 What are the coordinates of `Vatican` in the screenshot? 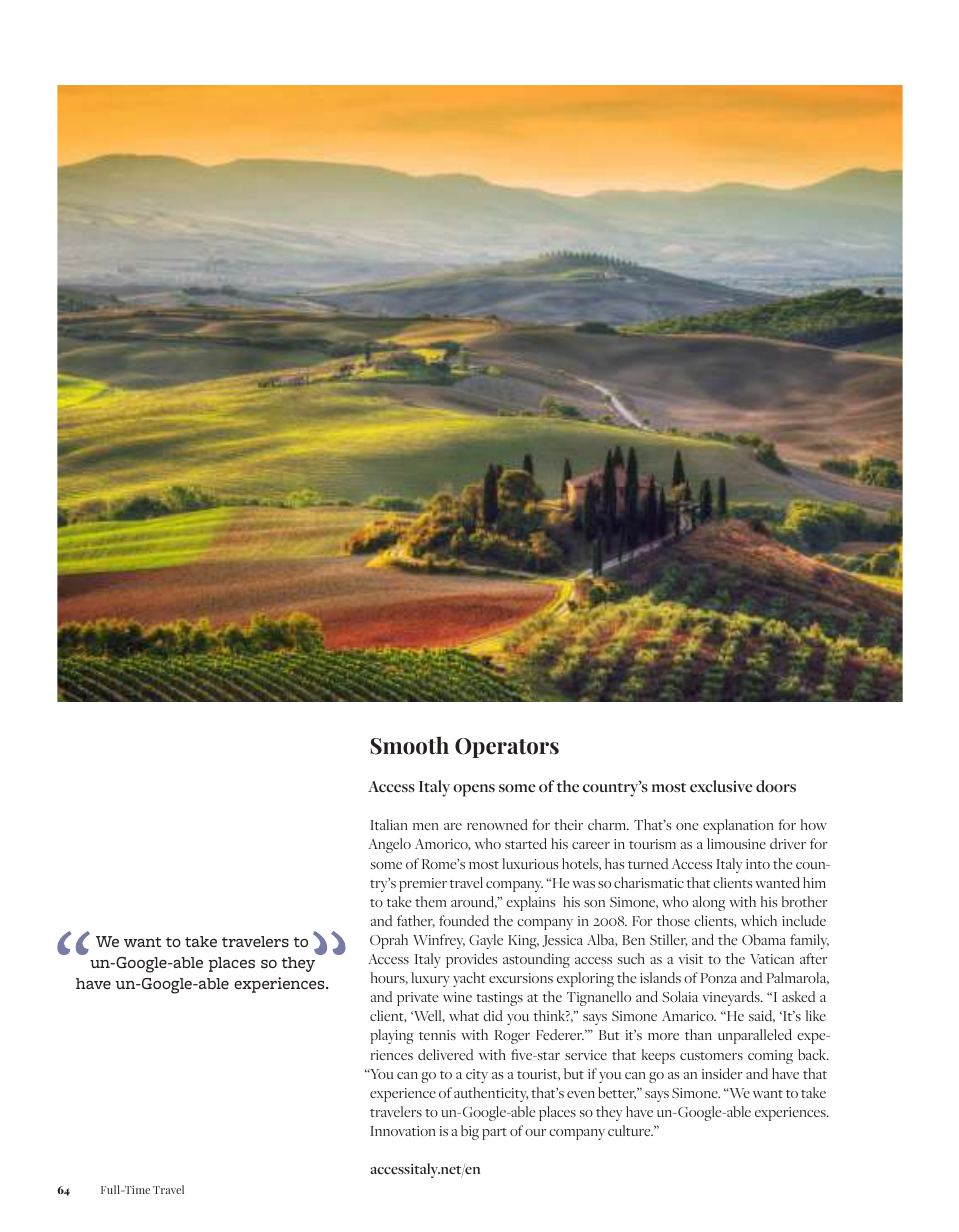 It's located at (772, 959).
